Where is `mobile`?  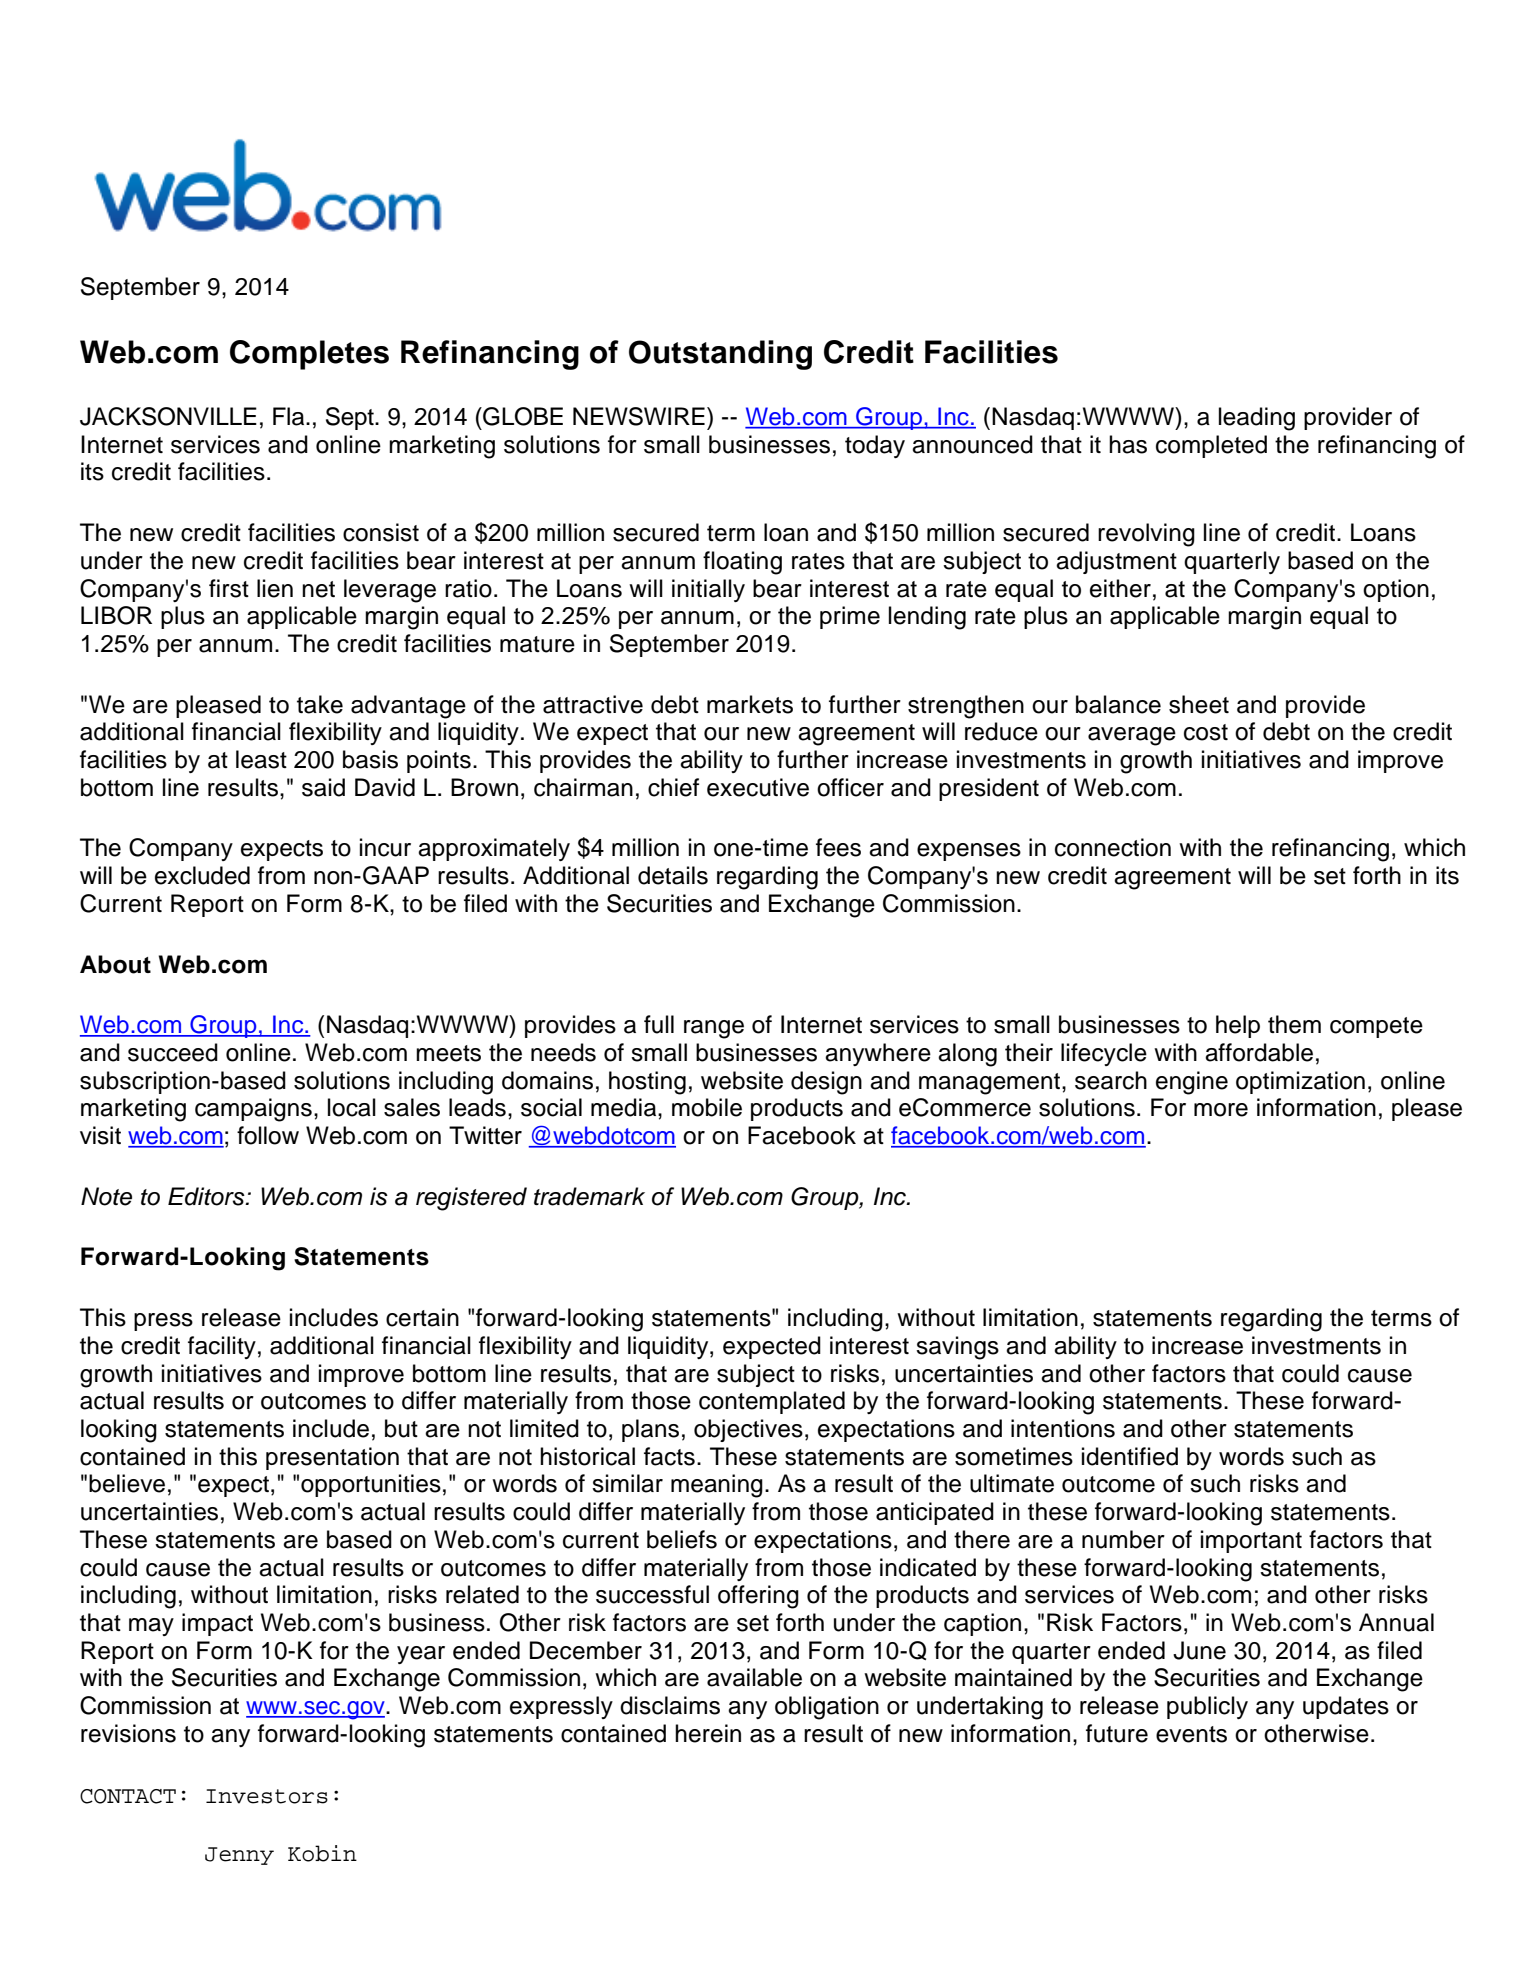 mobile is located at coordinates (707, 1107).
